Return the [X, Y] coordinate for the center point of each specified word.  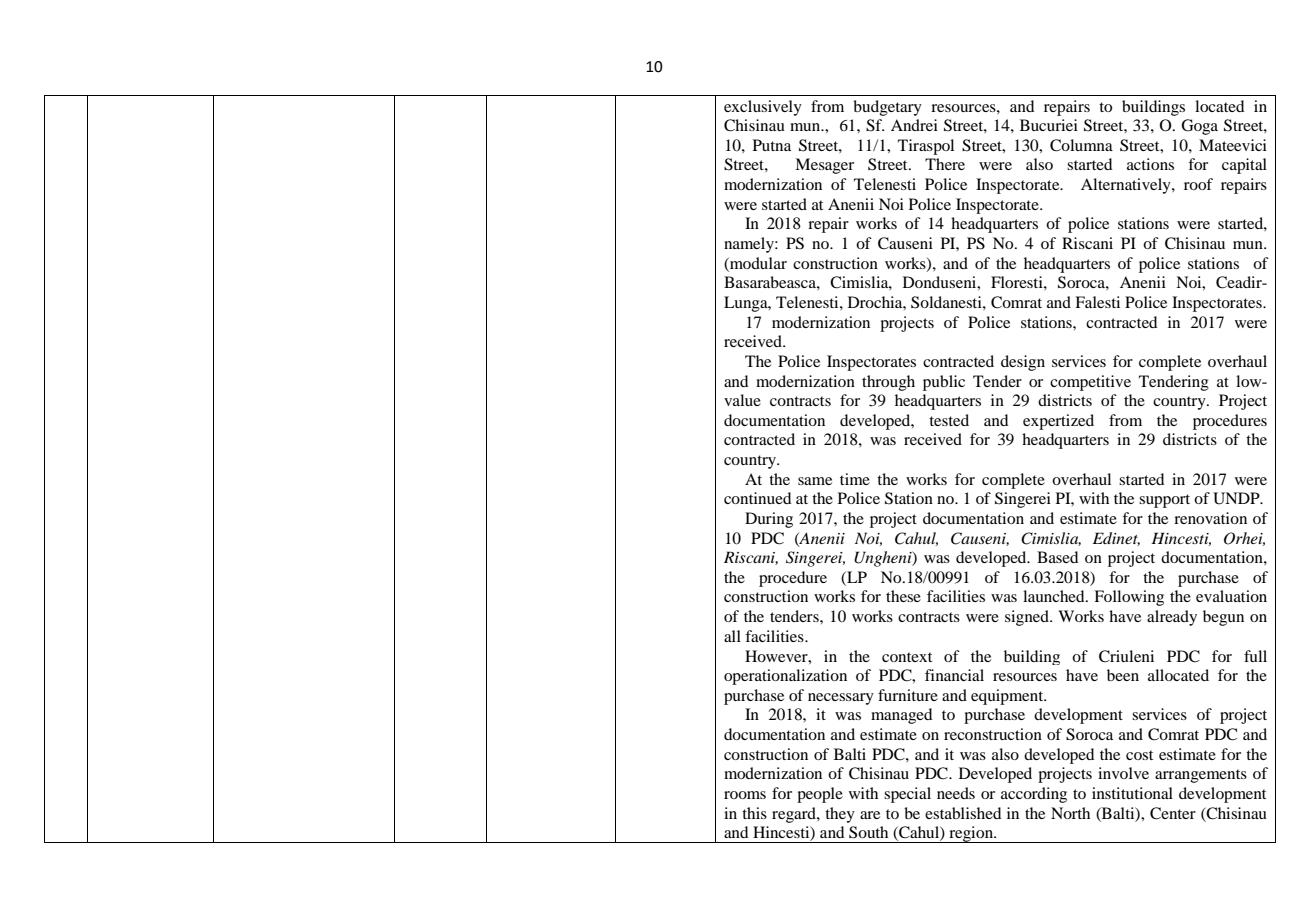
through [888, 383]
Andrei [914, 125]
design [1023, 363]
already [1172, 618]
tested [949, 420]
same [815, 481]
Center [1173, 813]
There [945, 164]
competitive [1090, 383]
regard [795, 815]
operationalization [785, 677]
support [1164, 501]
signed [1028, 618]
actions [1150, 164]
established [963, 813]
